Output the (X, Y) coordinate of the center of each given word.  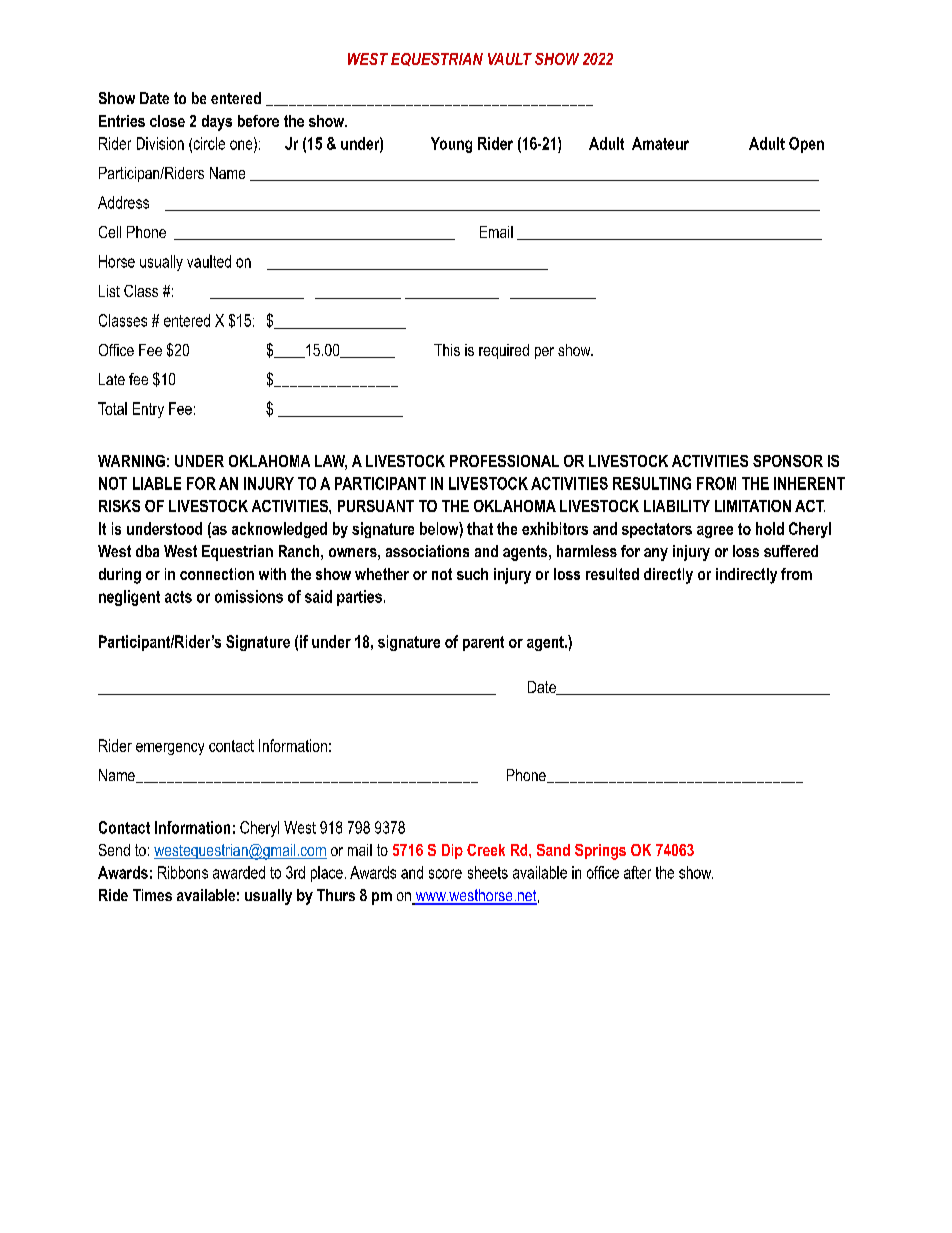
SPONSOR (788, 461)
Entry (148, 410)
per (544, 353)
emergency (170, 749)
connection (217, 574)
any (656, 554)
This (447, 350)
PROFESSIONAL (504, 461)
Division (160, 143)
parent (483, 643)
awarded (239, 872)
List (109, 291)
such (472, 574)
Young (451, 145)
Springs (600, 852)
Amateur (660, 143)
